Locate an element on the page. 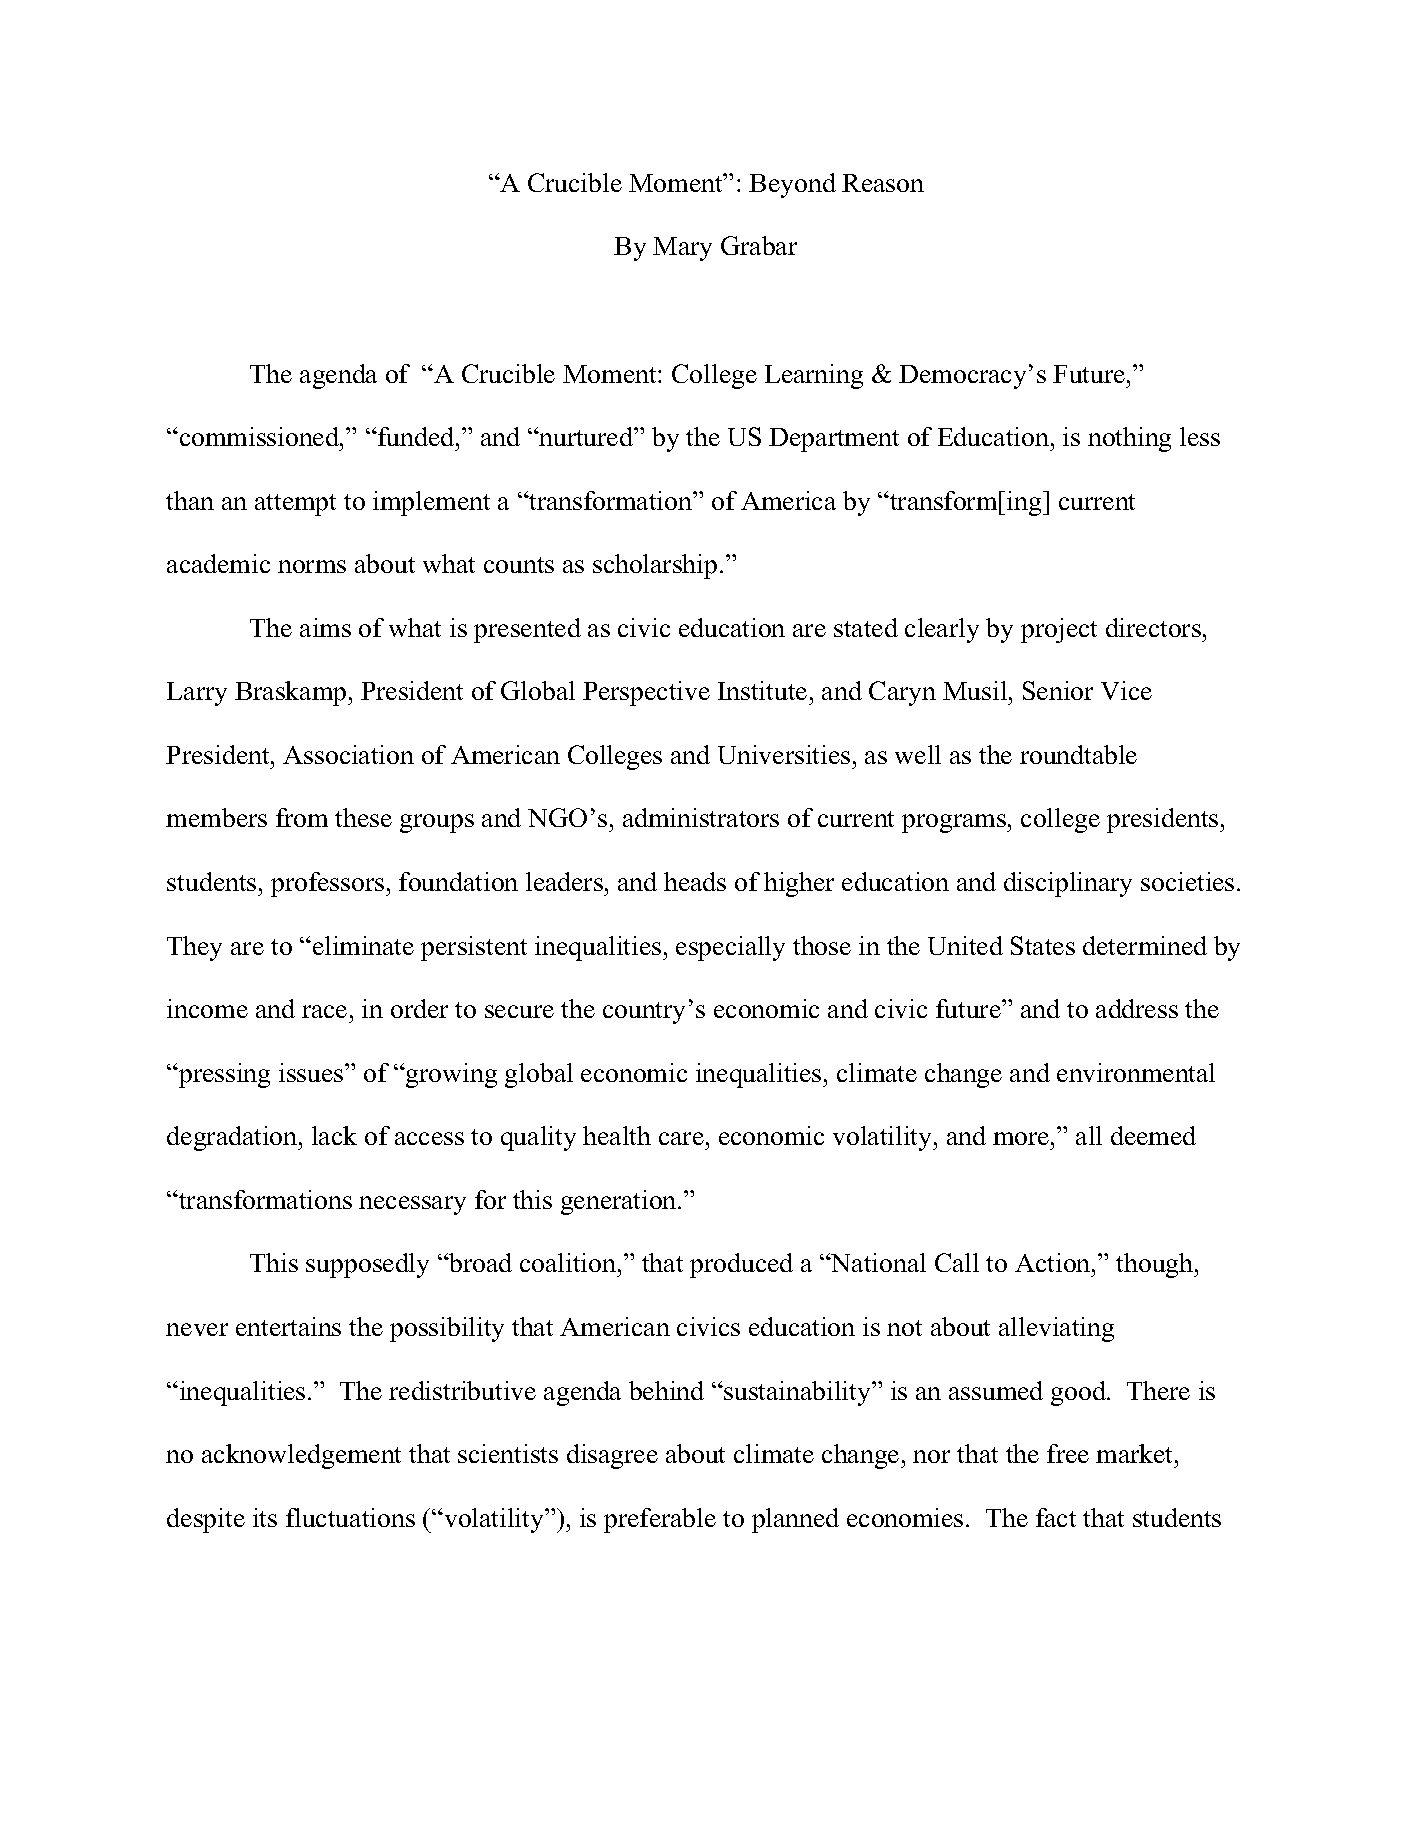 This page has height=1824, width=1410. free is located at coordinates (1068, 1453).
